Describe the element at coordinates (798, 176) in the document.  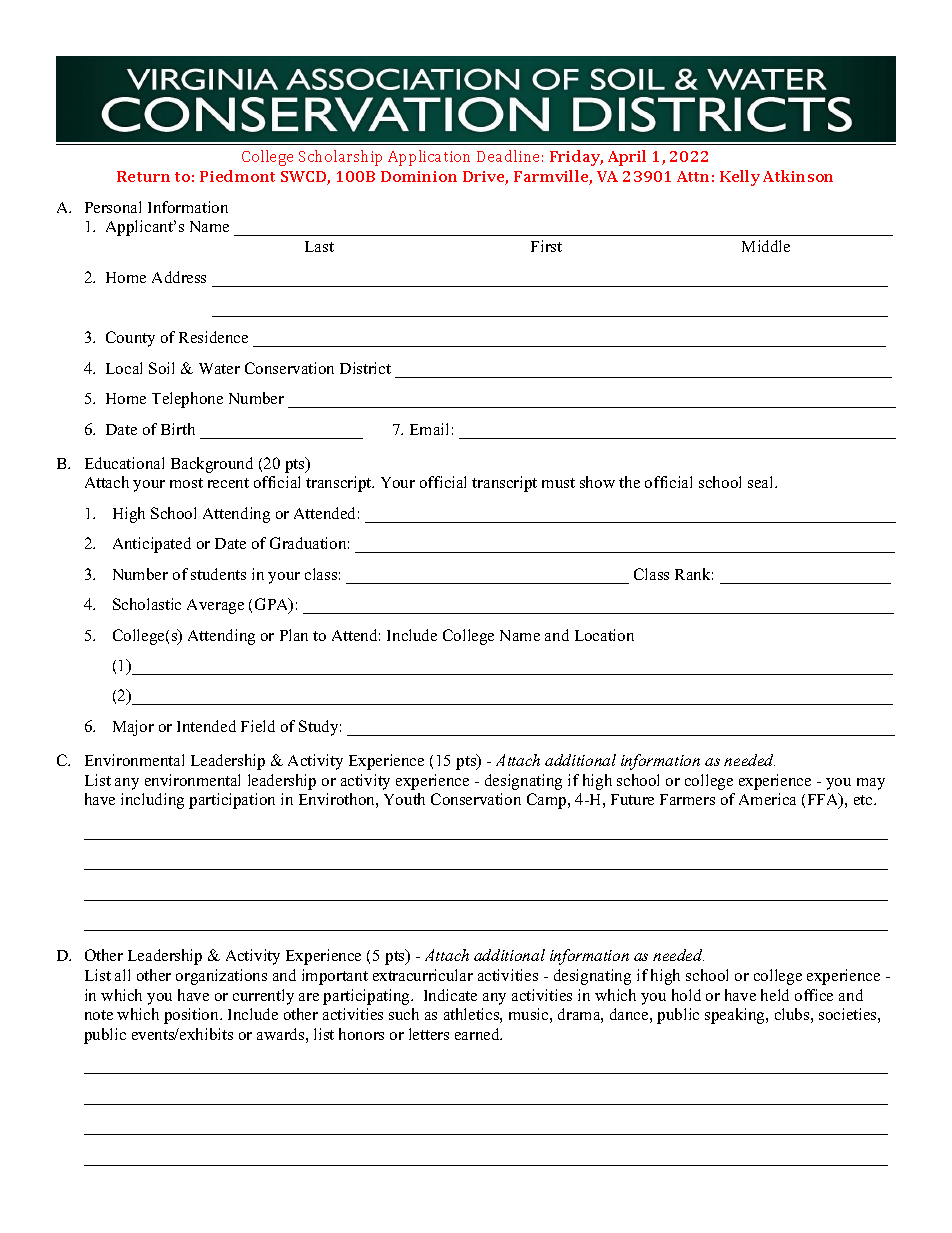
I see `Atkinson` at that location.
